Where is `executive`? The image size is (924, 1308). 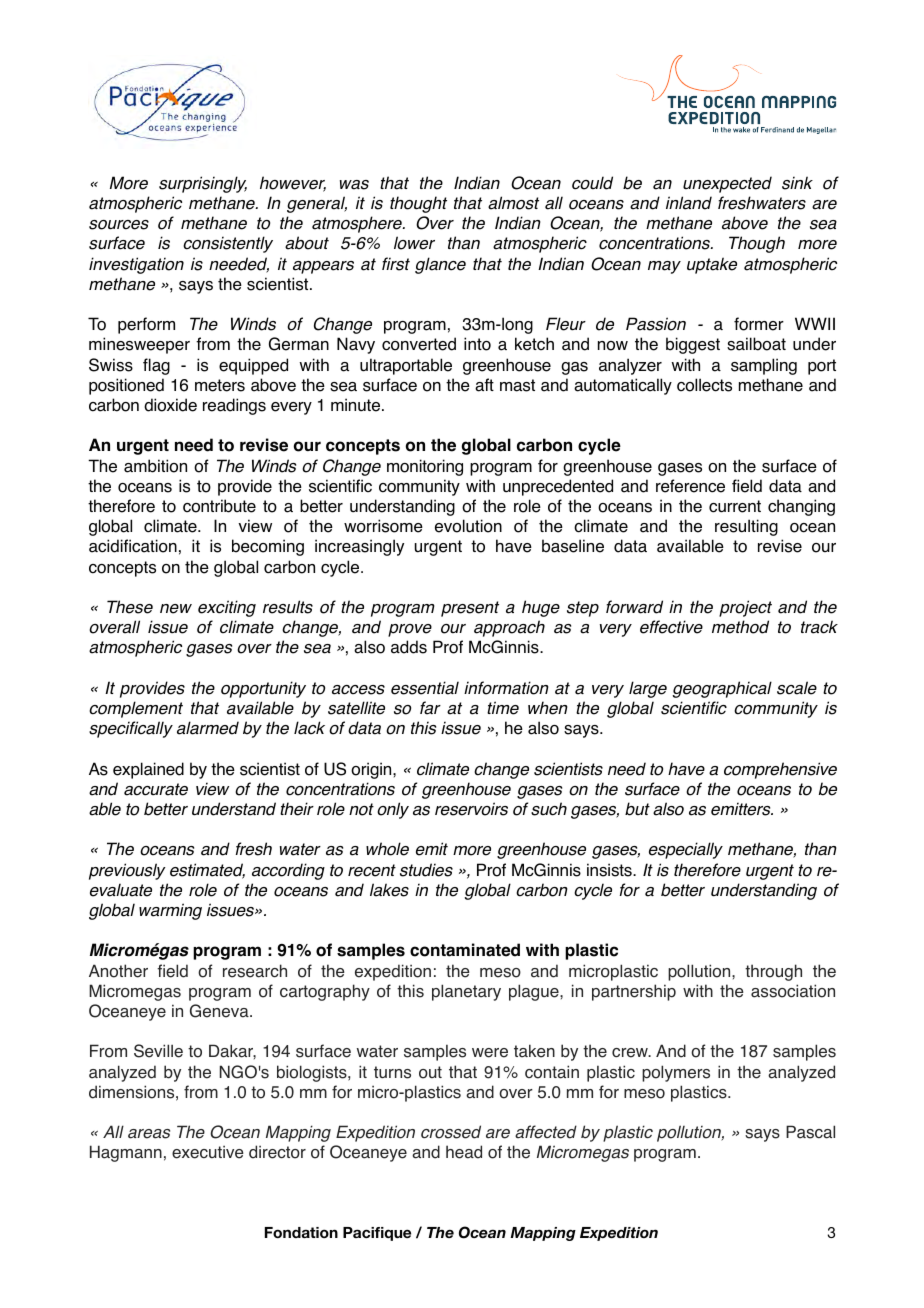 executive is located at coordinates (208, 1152).
